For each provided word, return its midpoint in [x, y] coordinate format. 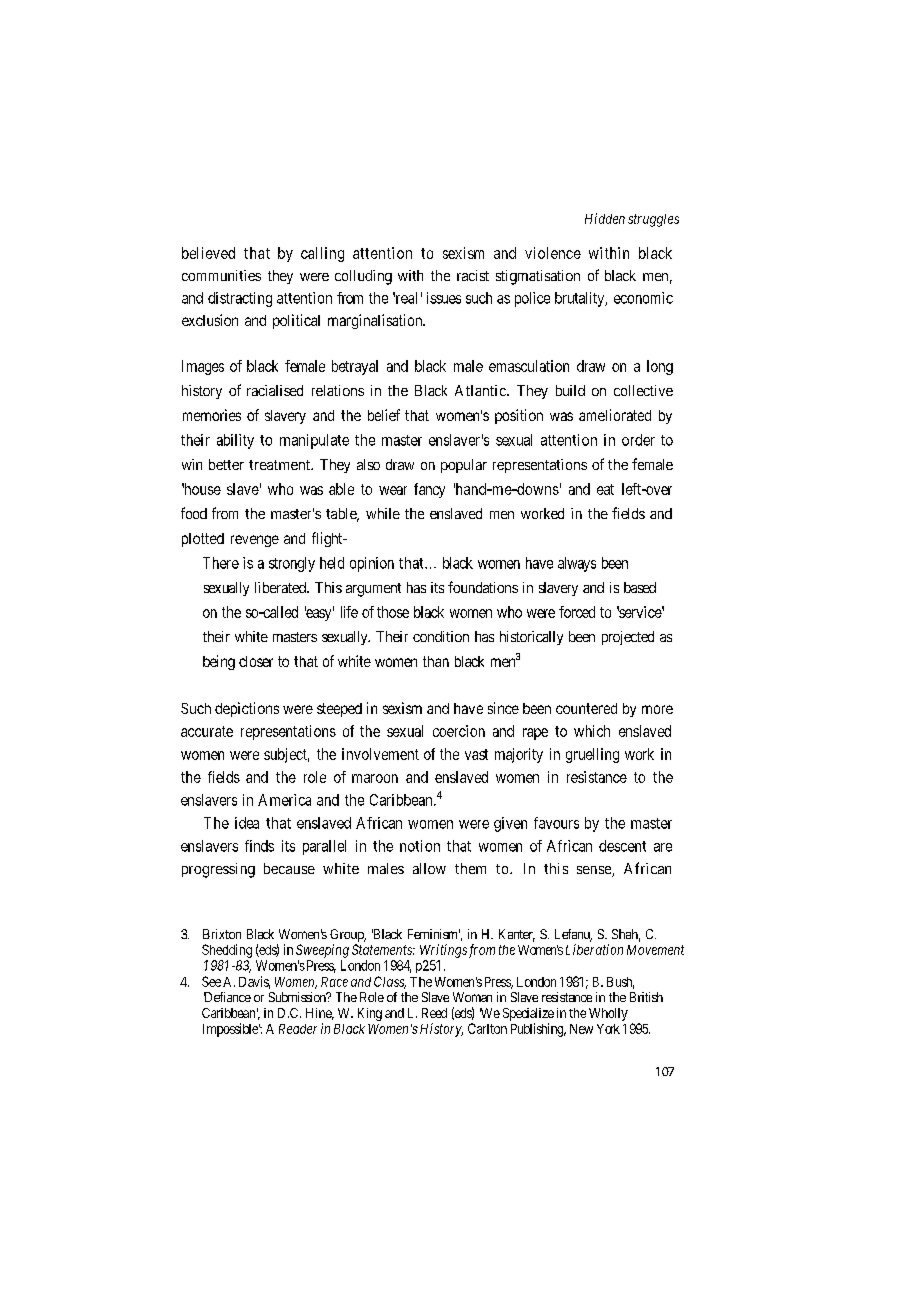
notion [420, 846]
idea [247, 823]
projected [628, 638]
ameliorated [615, 415]
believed [208, 253]
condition [441, 636]
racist [473, 275]
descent [622, 846]
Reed [434, 1013]
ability [235, 441]
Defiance [227, 997]
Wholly [608, 1014]
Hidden [605, 218]
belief [384, 415]
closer [256, 661]
